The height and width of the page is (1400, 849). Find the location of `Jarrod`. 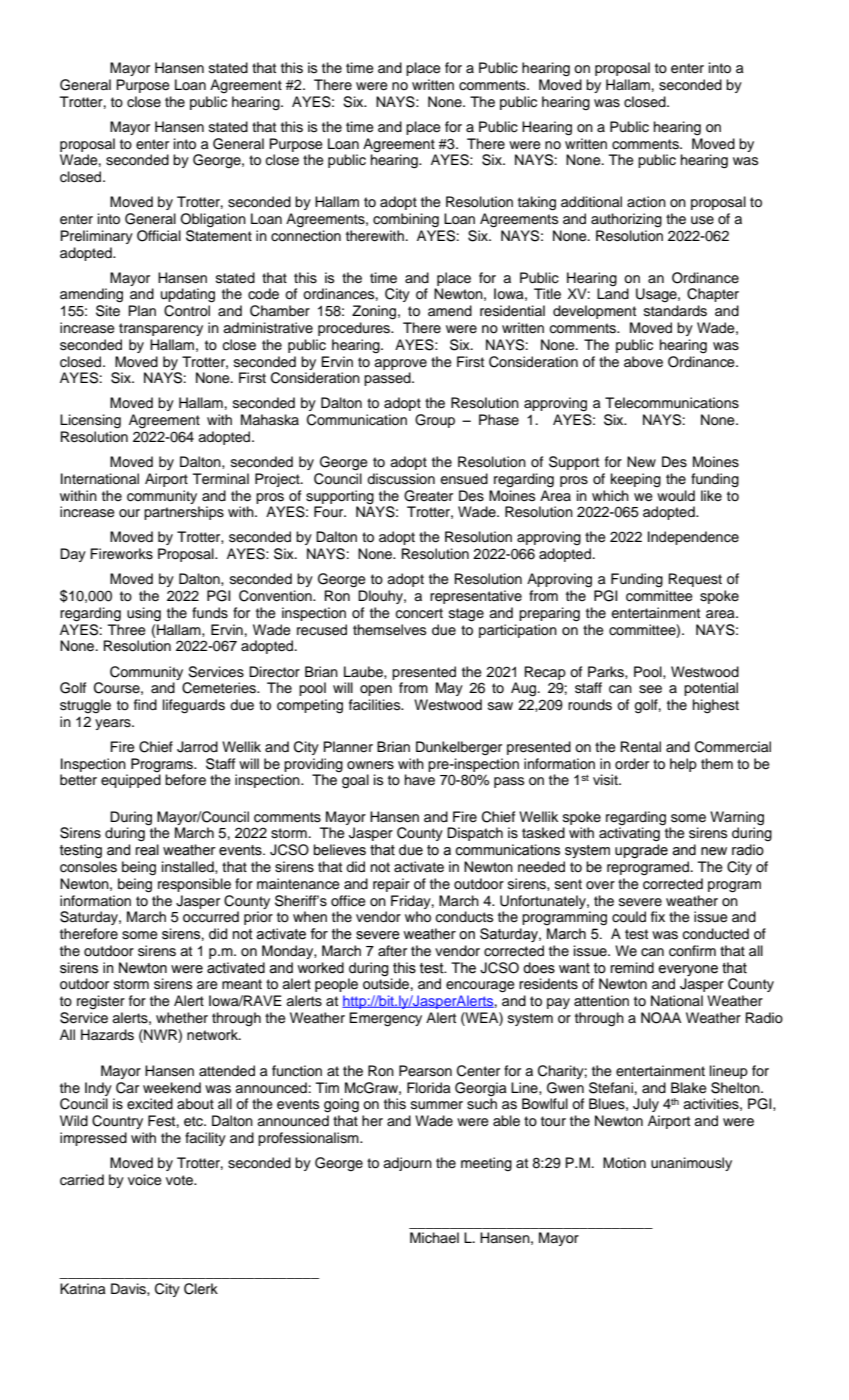

Jarrod is located at coordinates (197, 747).
